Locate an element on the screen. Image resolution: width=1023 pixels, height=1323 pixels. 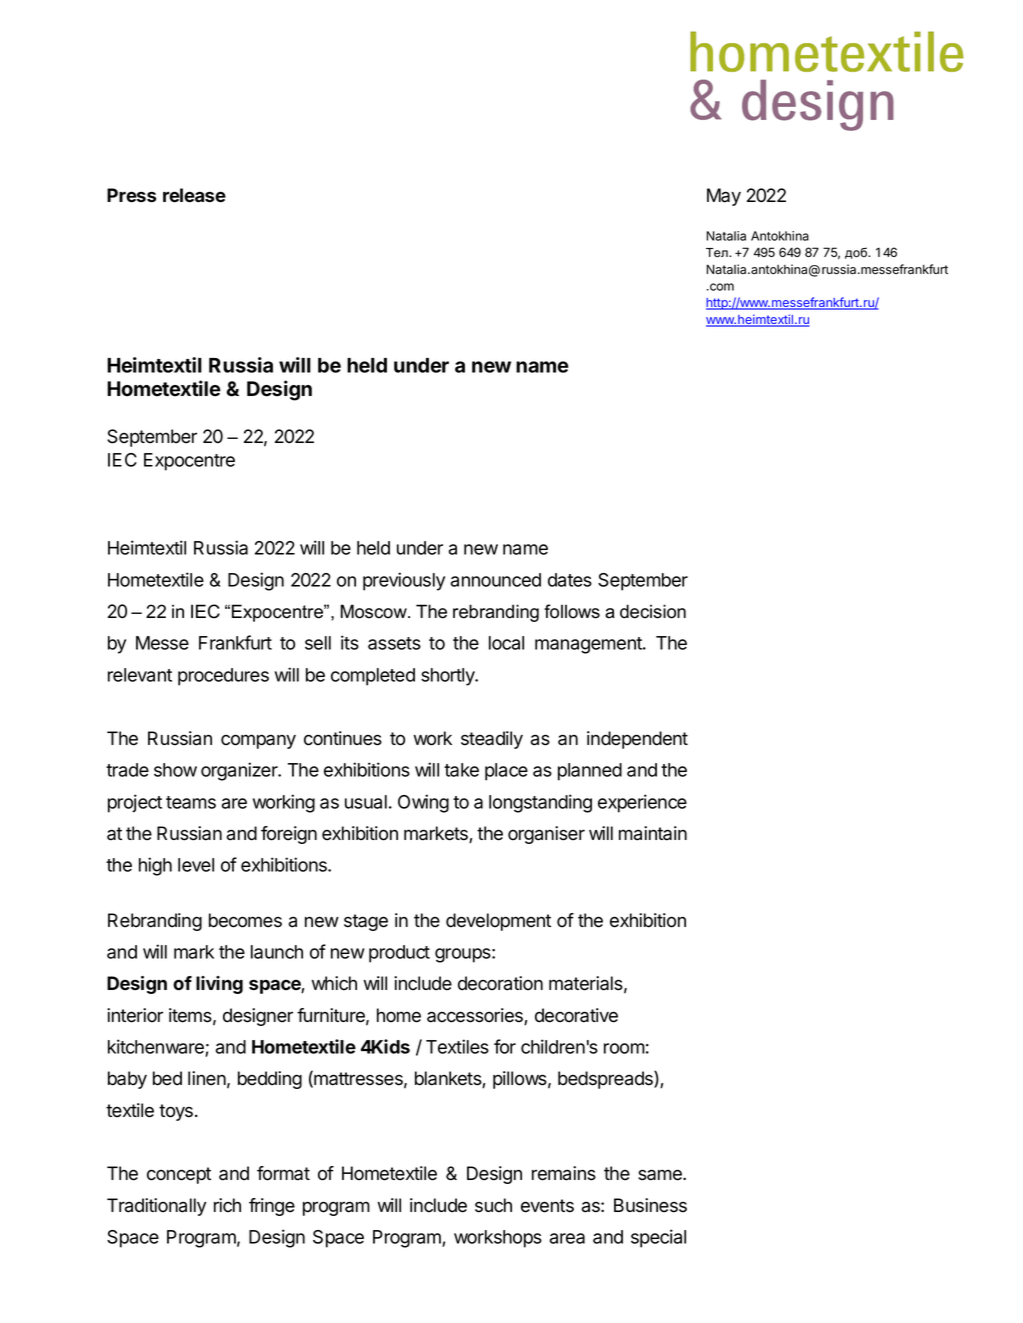
independent is located at coordinates (637, 740).
